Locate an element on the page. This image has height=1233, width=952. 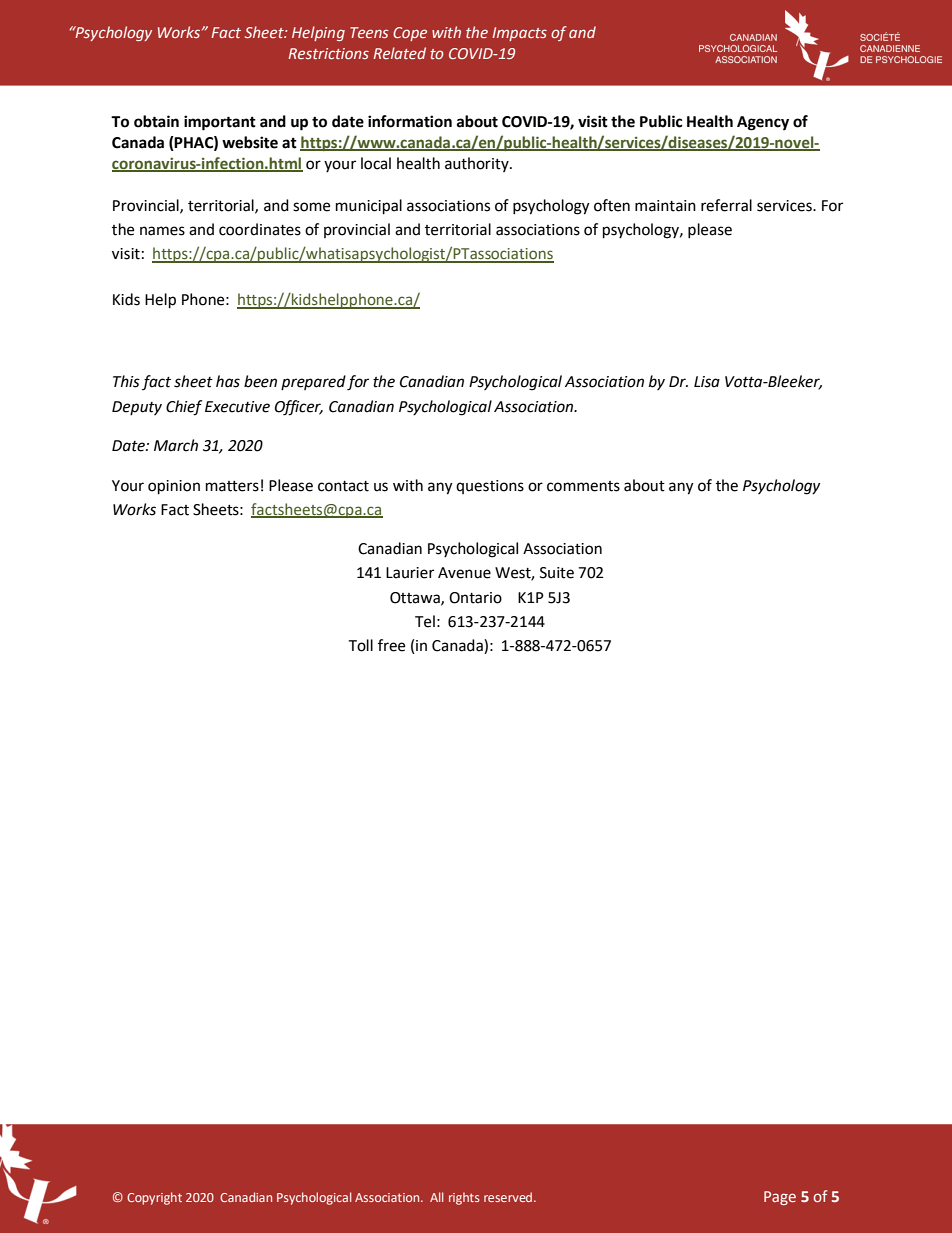
Tel is located at coordinates (425, 621).
